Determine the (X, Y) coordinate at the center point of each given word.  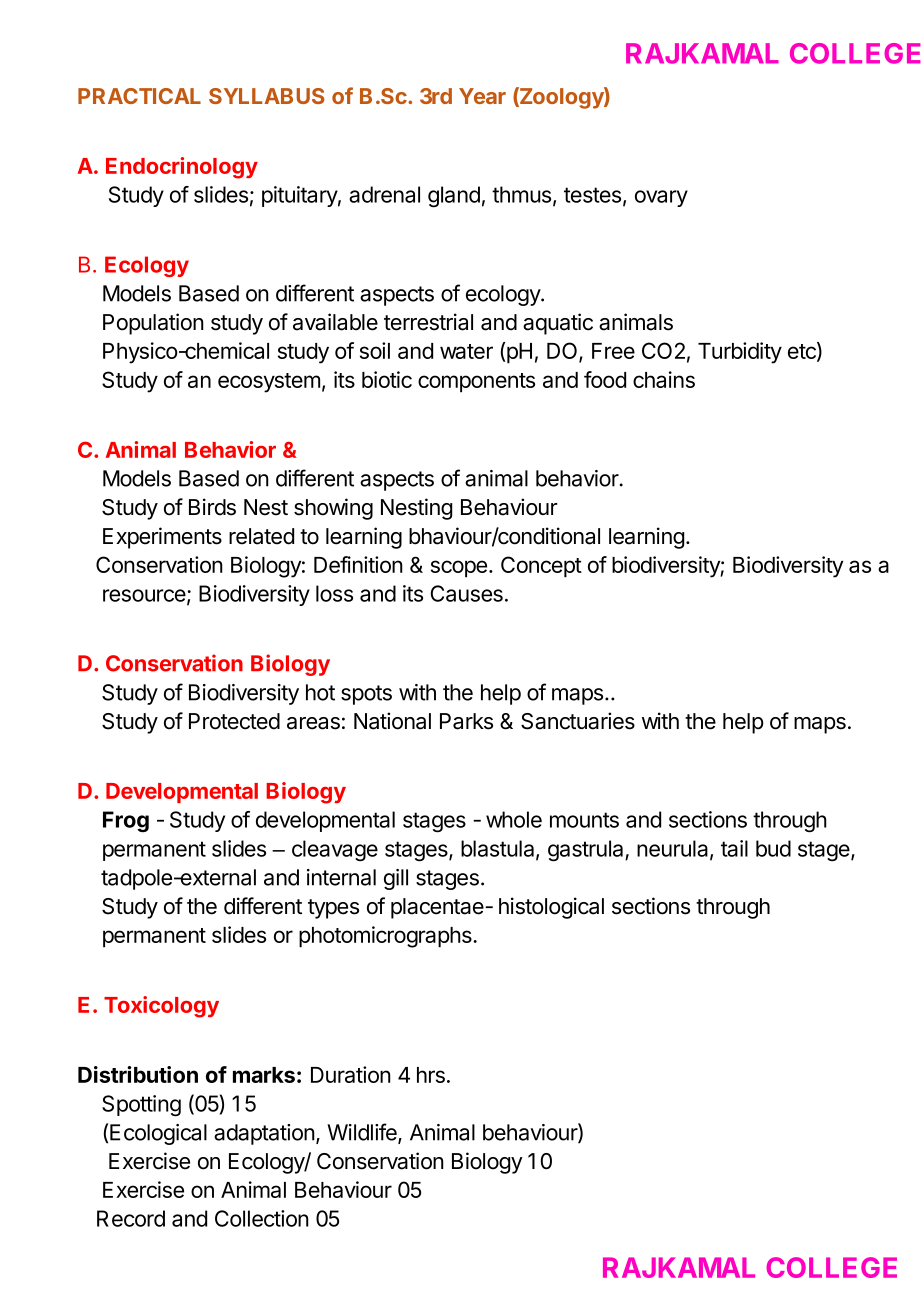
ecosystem (269, 383)
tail (734, 848)
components (476, 383)
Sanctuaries (578, 721)
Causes (466, 593)
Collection (262, 1218)
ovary (661, 198)
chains (664, 379)
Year (482, 96)
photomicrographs (386, 937)
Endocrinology (182, 168)
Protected (234, 721)
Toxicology (161, 1007)
